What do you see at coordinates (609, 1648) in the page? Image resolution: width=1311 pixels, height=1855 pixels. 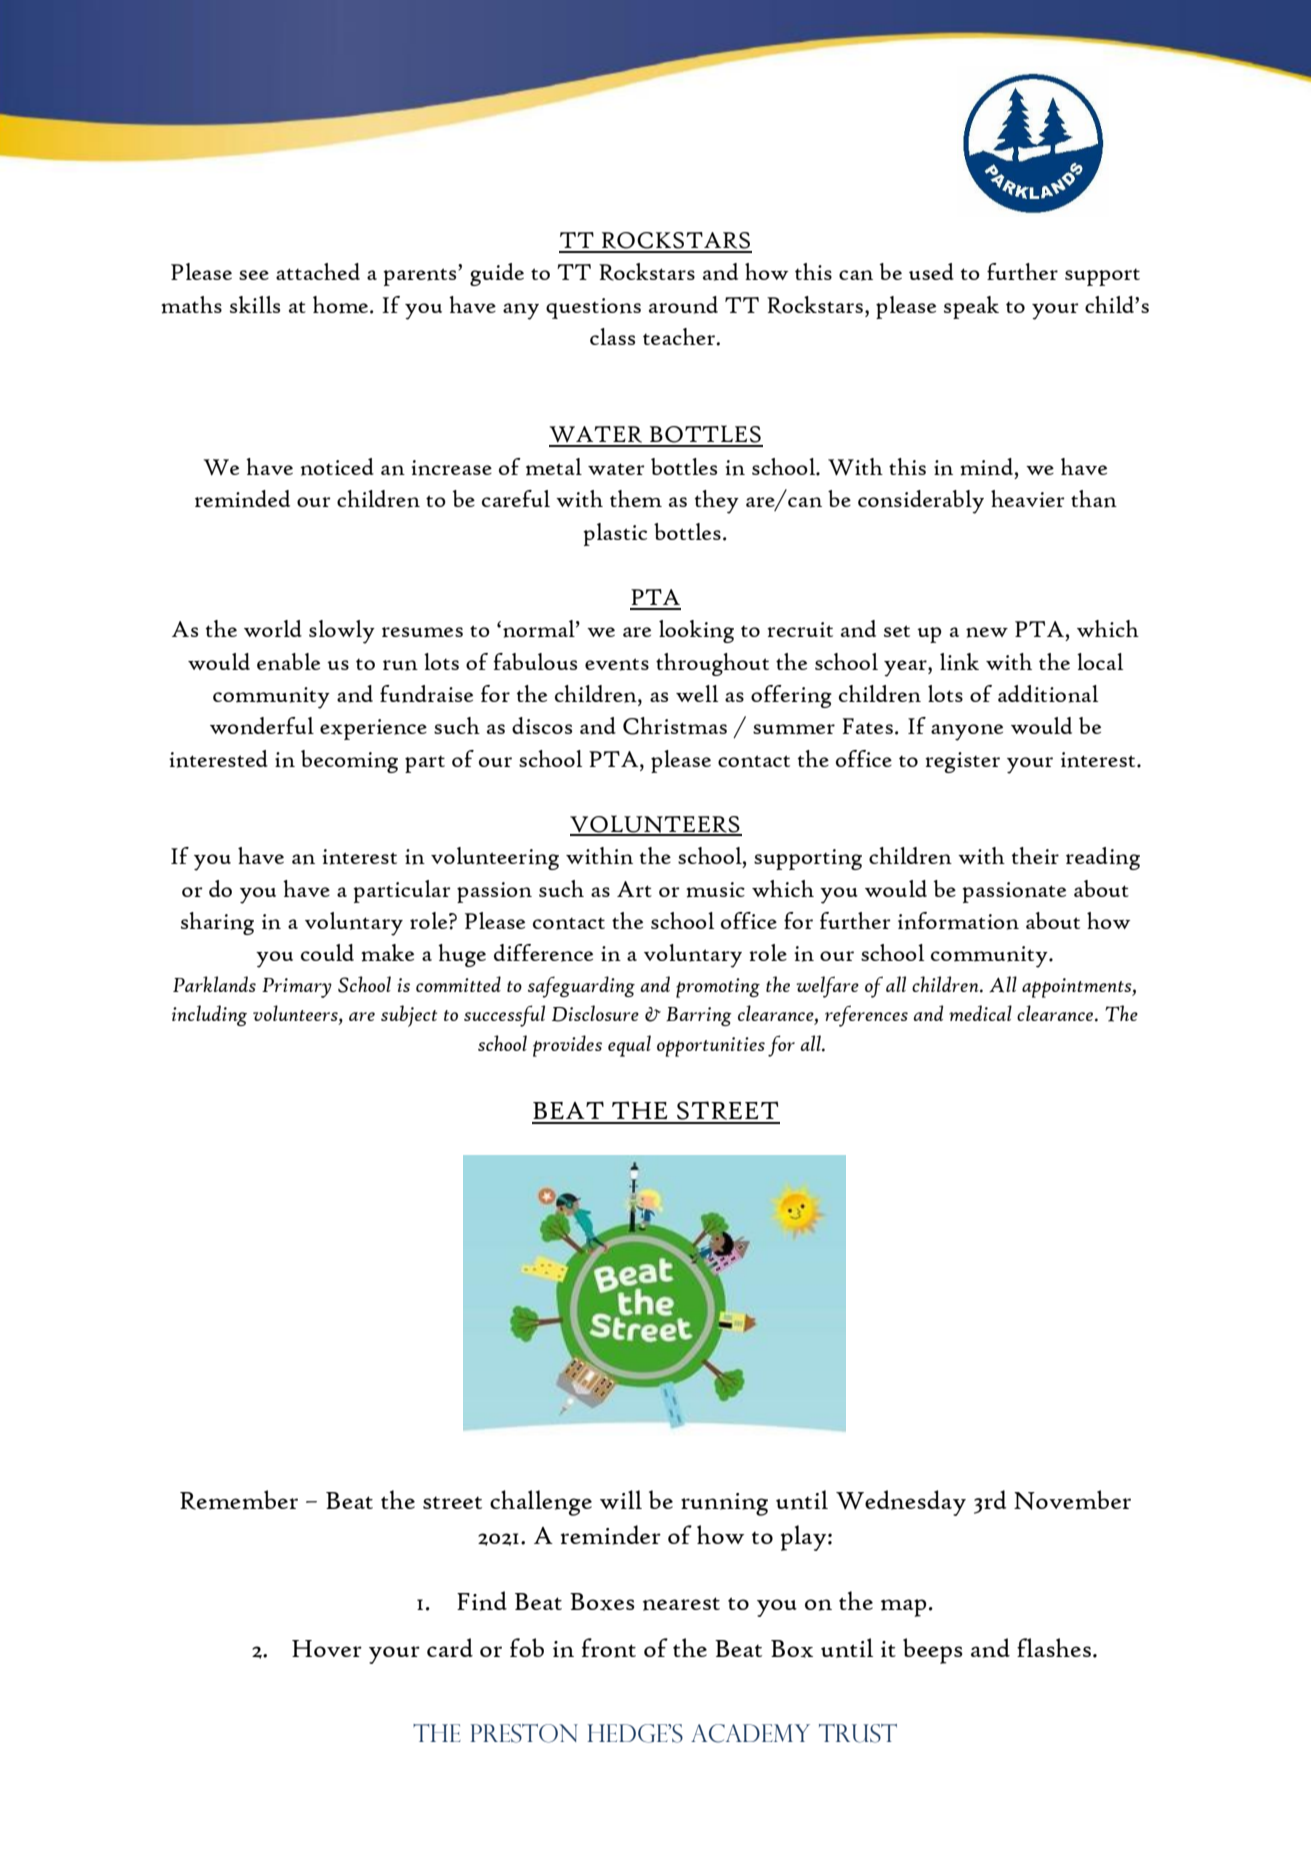 I see `front` at bounding box center [609, 1648].
